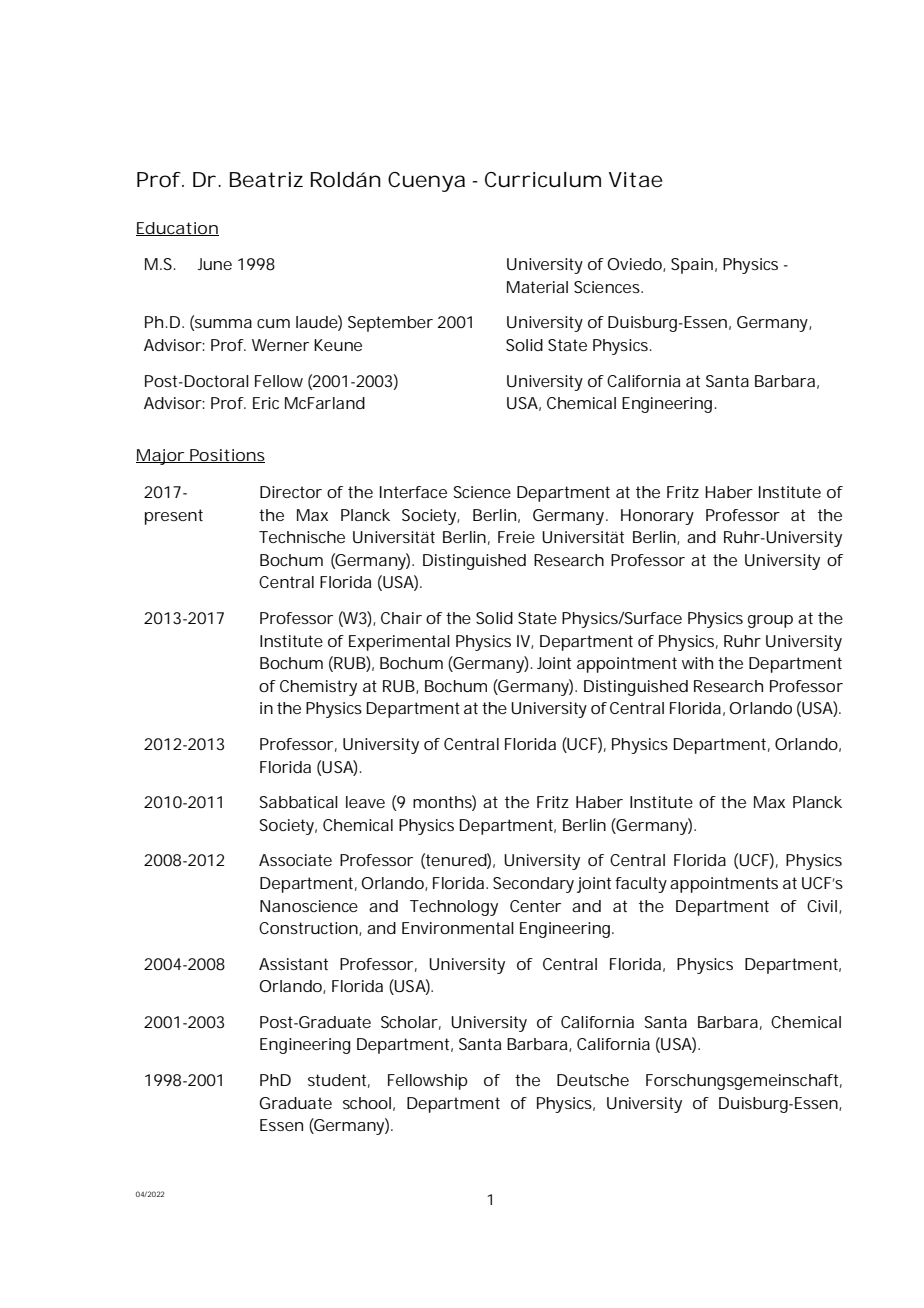  What do you see at coordinates (339, 1081) in the screenshot?
I see `student` at bounding box center [339, 1081].
